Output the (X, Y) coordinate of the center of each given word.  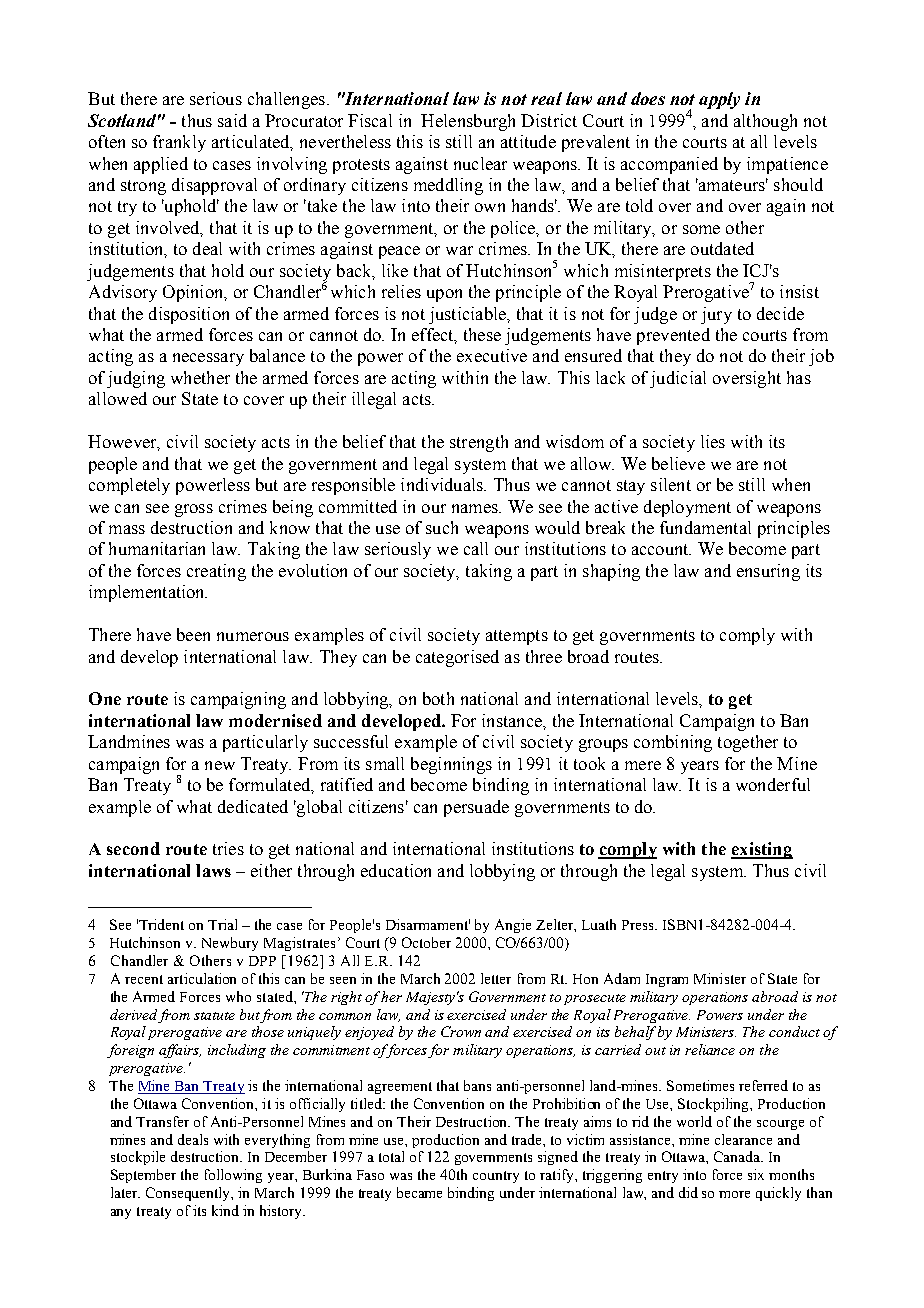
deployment (687, 508)
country (496, 1177)
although (765, 122)
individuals (443, 484)
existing (762, 850)
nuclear (480, 163)
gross (194, 510)
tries (228, 848)
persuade (476, 808)
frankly (179, 143)
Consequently (189, 1194)
